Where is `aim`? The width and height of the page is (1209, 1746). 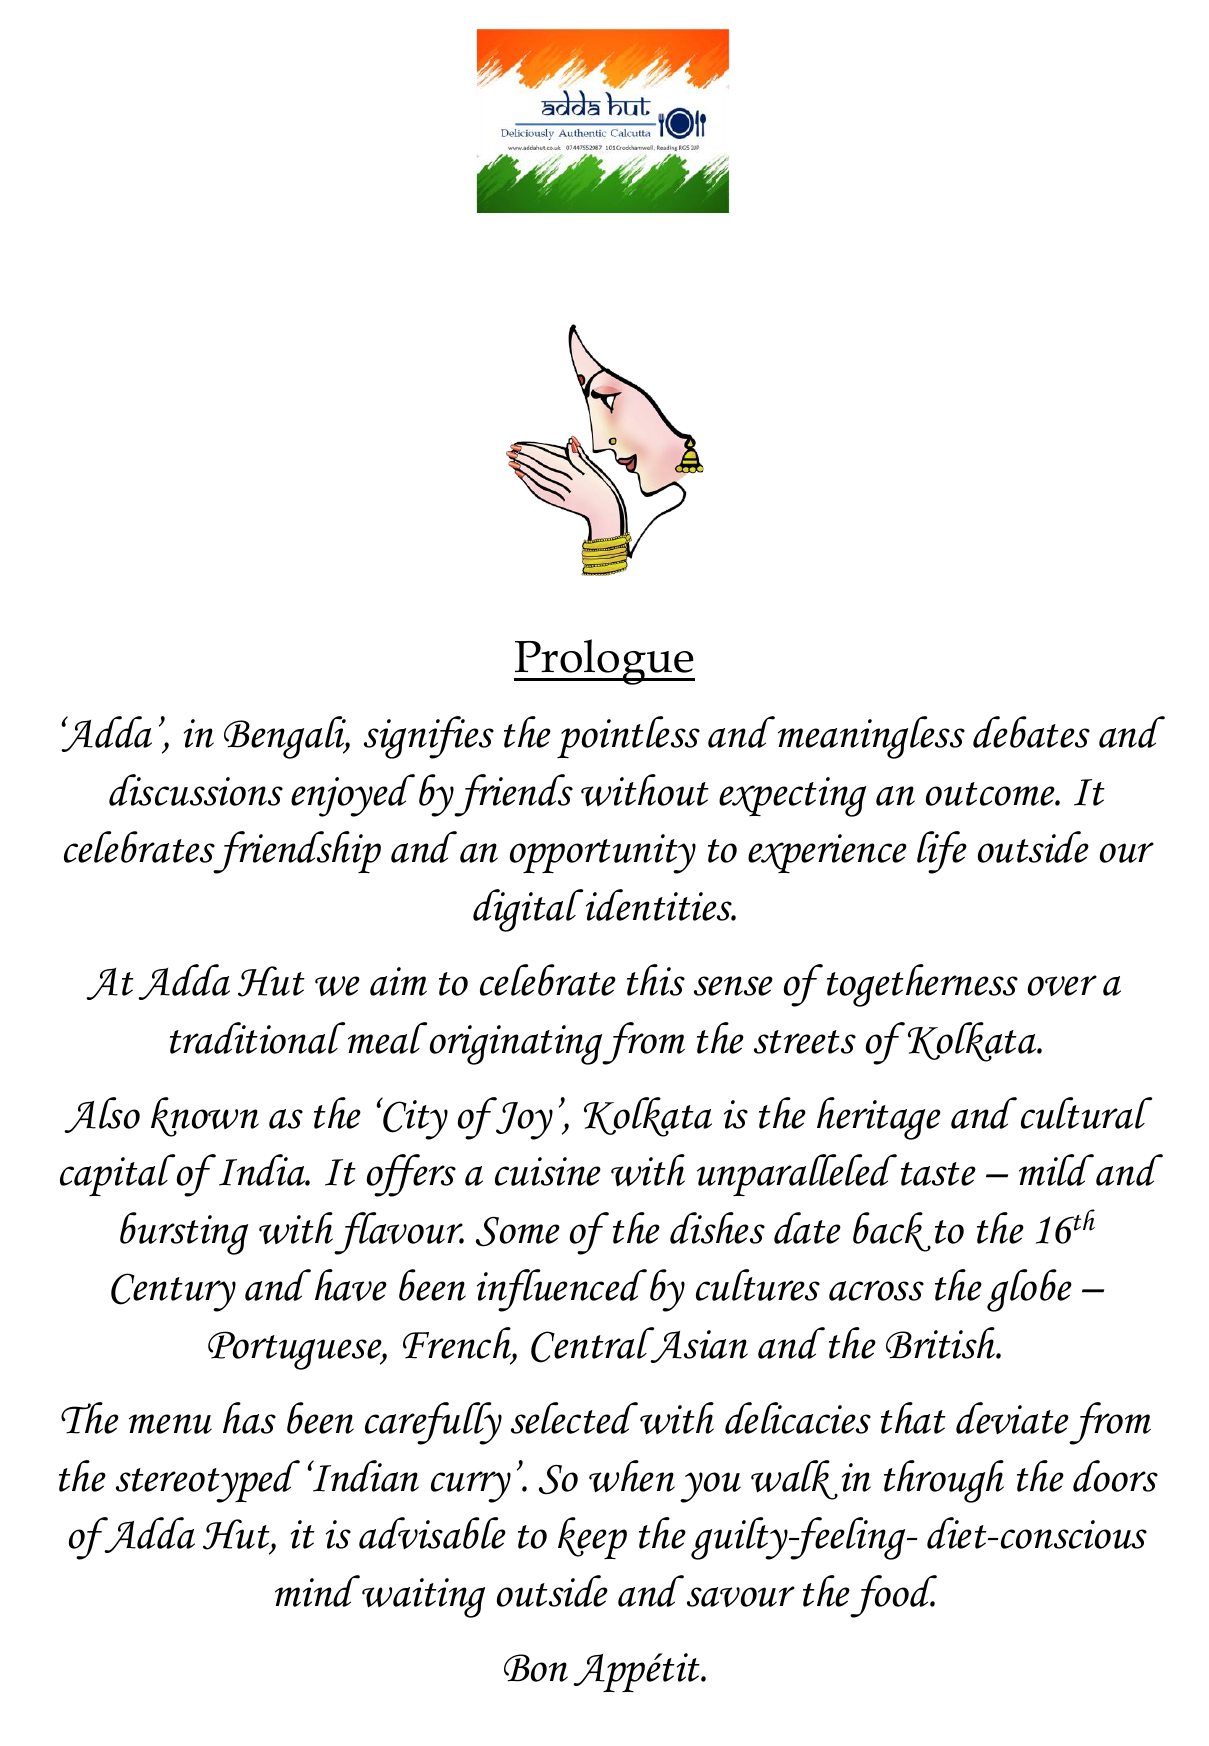
aim is located at coordinates (398, 981).
